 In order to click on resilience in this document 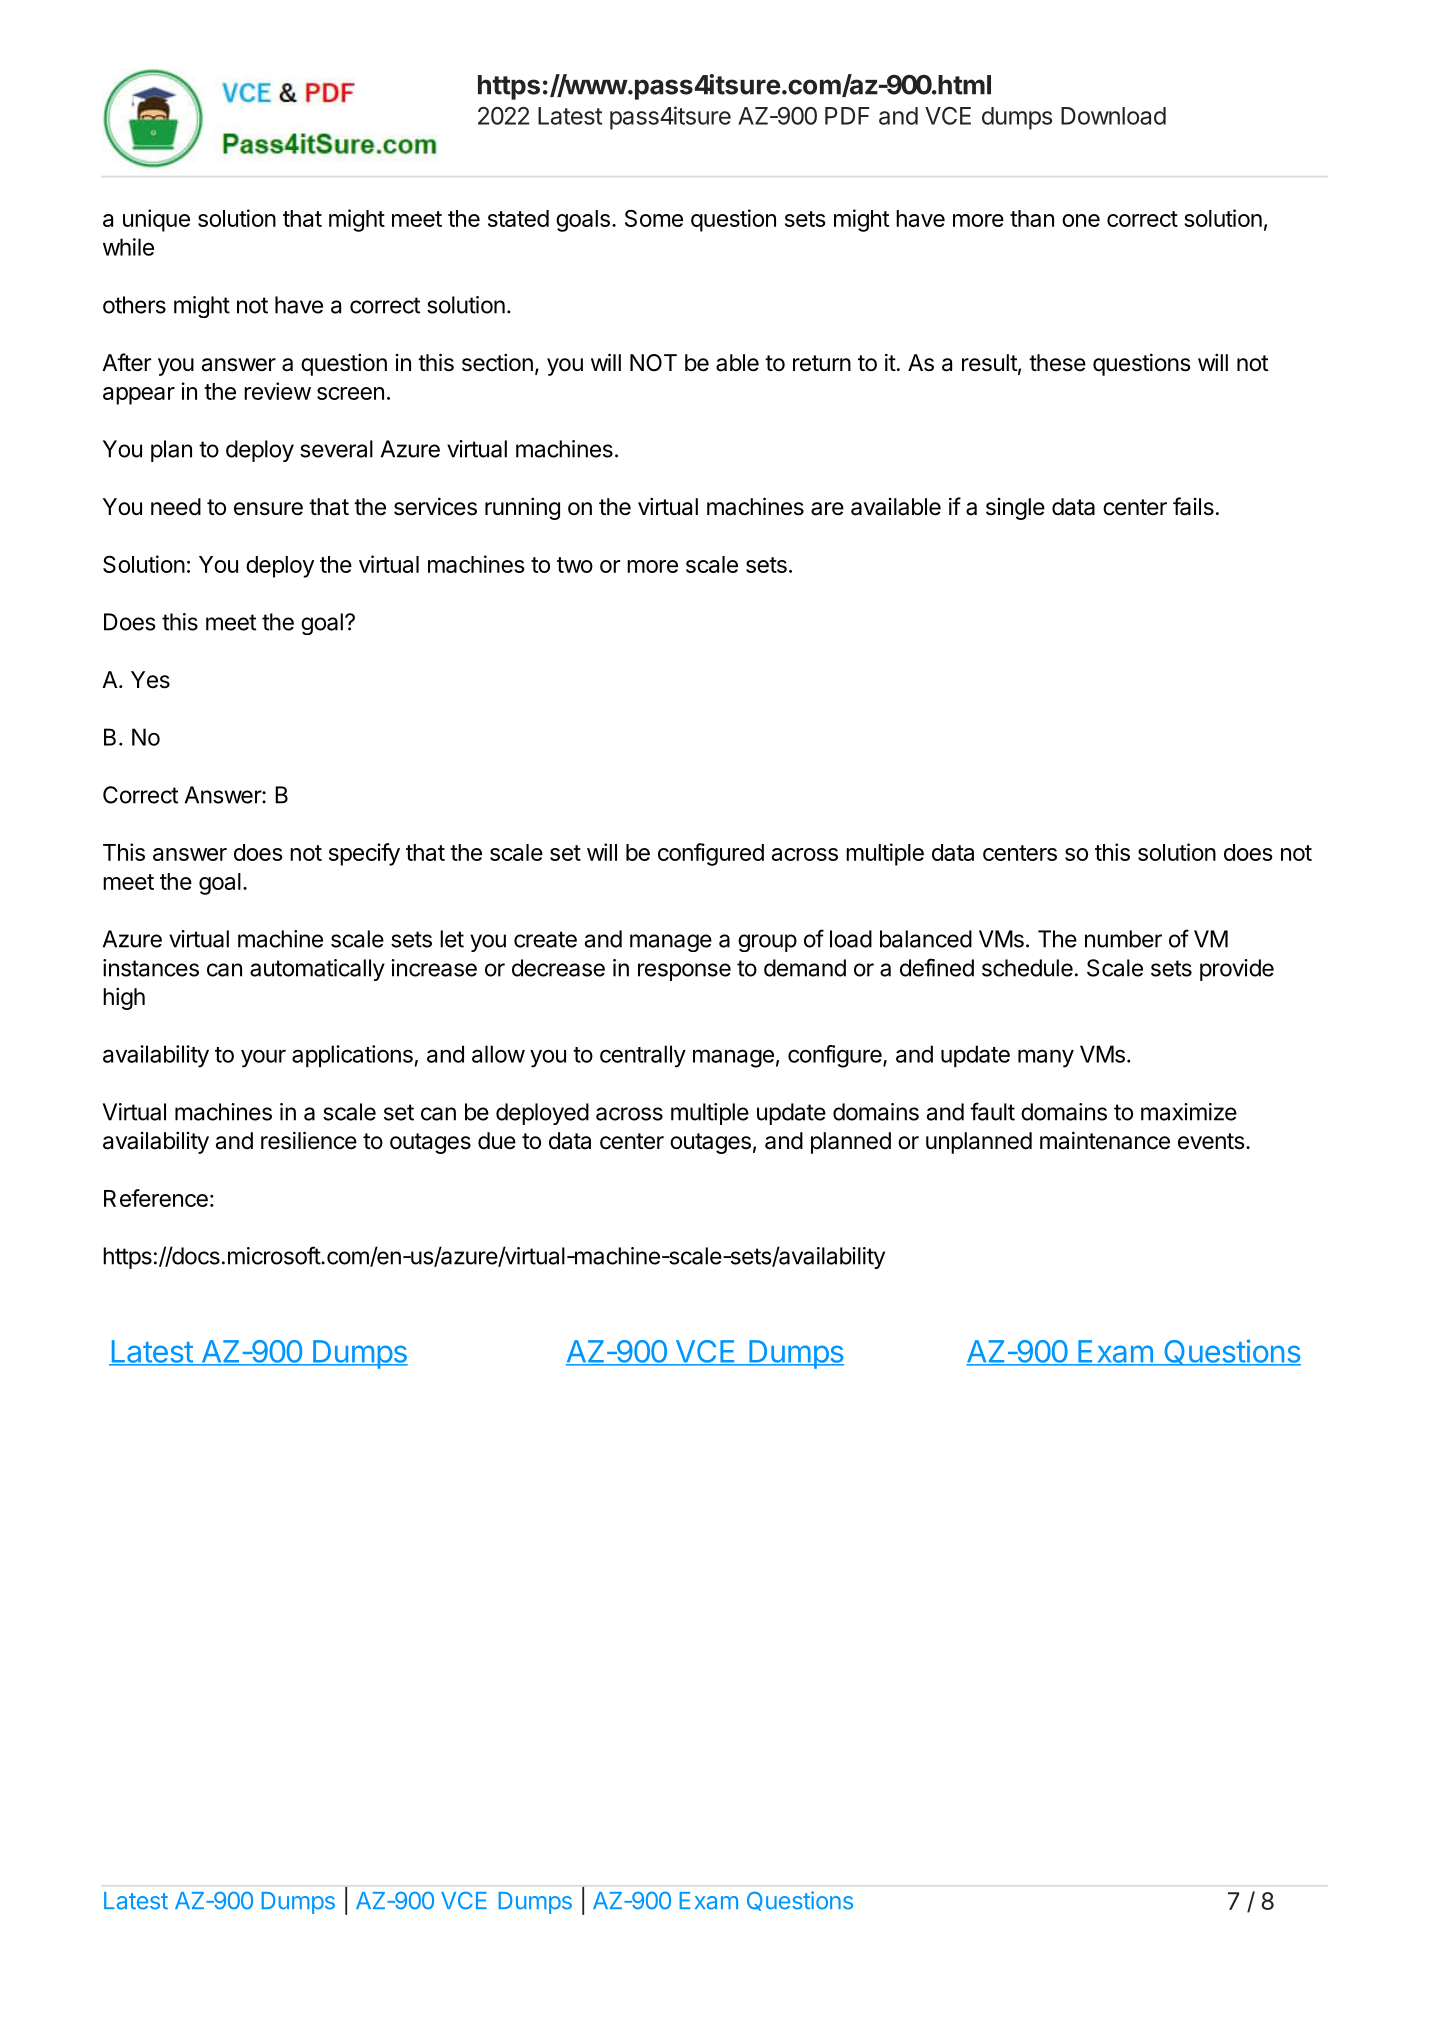, I will do `click(309, 1140)`.
